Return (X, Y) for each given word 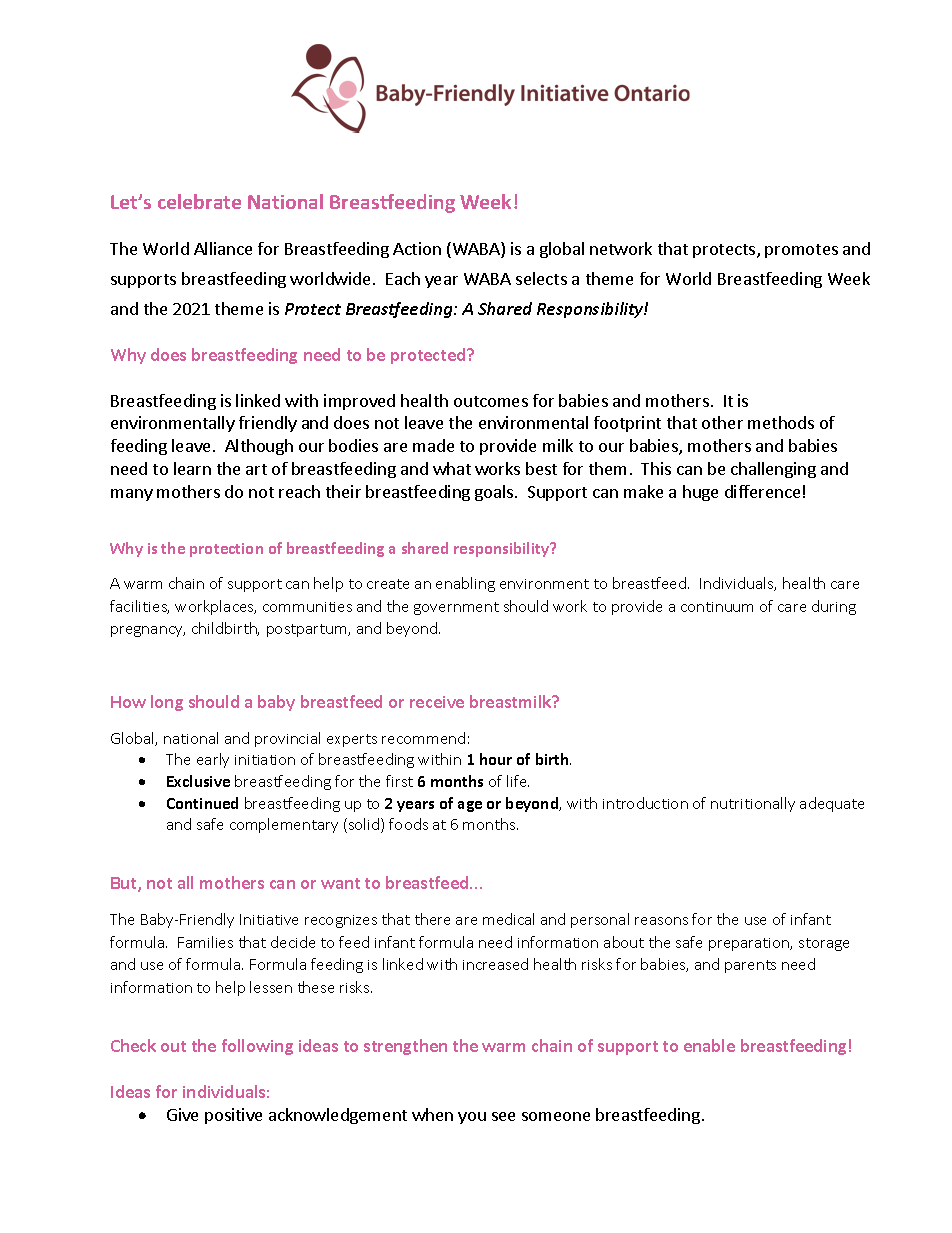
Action (417, 248)
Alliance (223, 248)
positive (233, 1116)
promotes (801, 251)
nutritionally (753, 804)
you (472, 1118)
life (518, 781)
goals (495, 493)
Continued (202, 803)
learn (192, 468)
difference (762, 491)
